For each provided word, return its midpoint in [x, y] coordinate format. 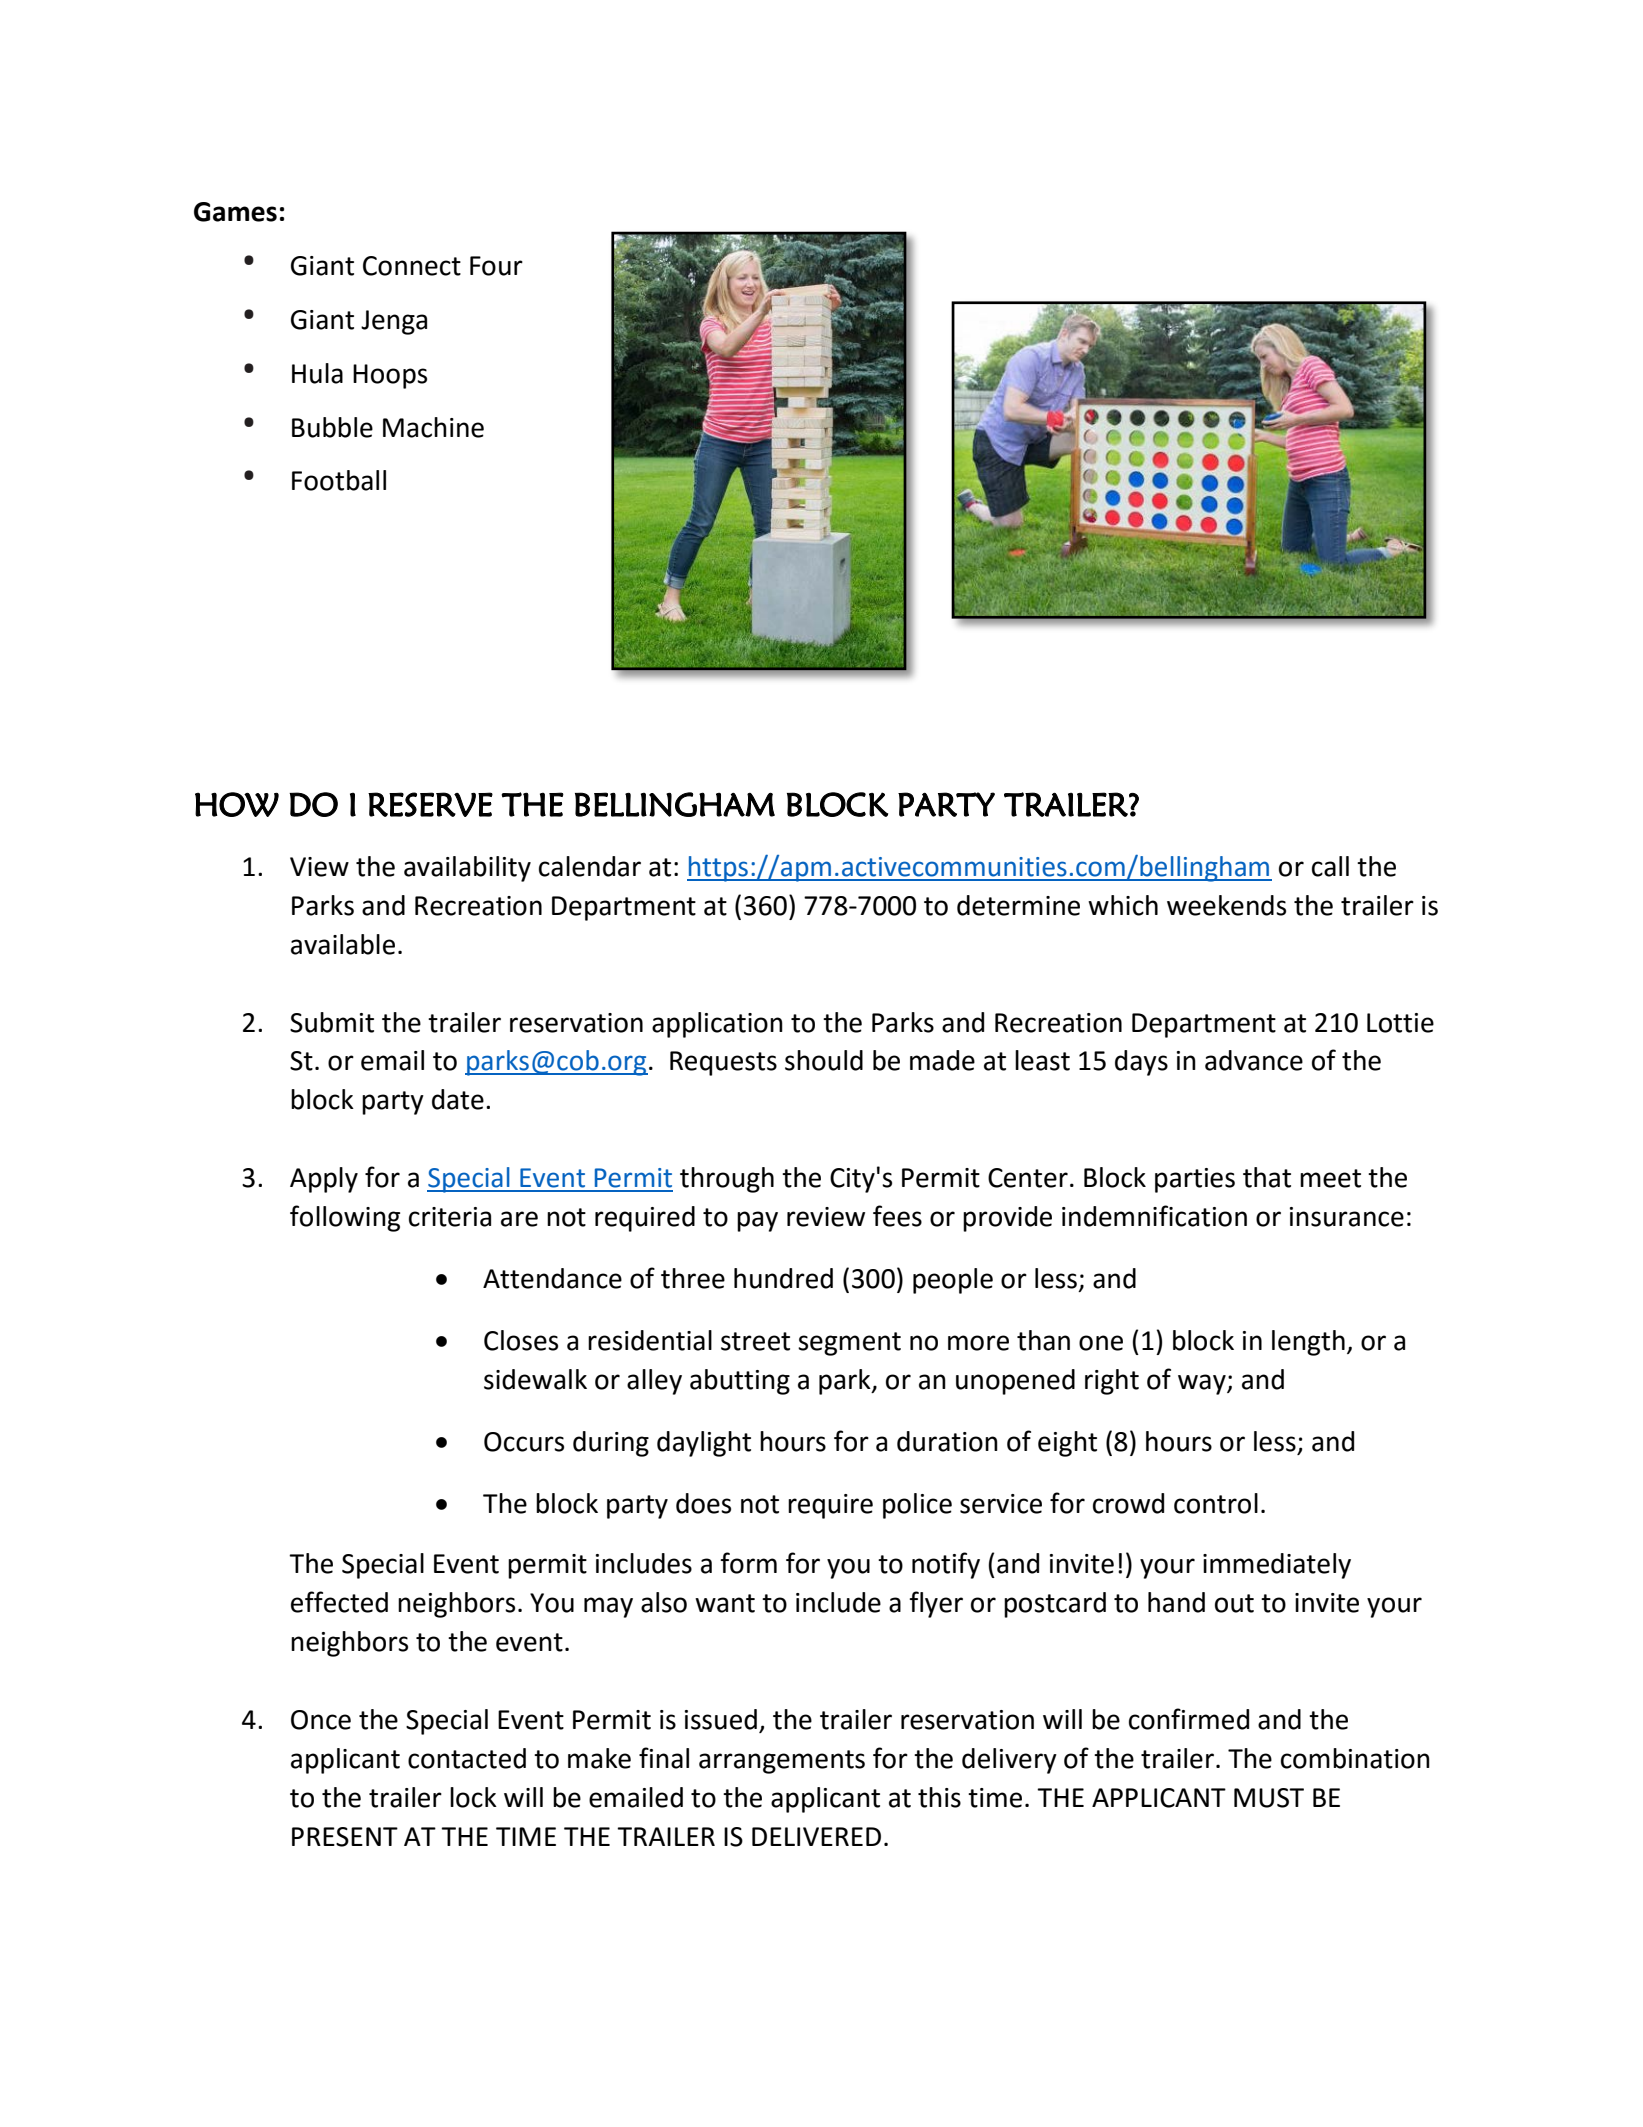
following [345, 1218]
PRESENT [345, 1837]
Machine [433, 427]
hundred [783, 1278]
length [1308, 1343]
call [1330, 866]
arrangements [782, 1762]
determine [1018, 905]
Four [496, 266]
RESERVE [430, 804]
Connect [412, 266]
